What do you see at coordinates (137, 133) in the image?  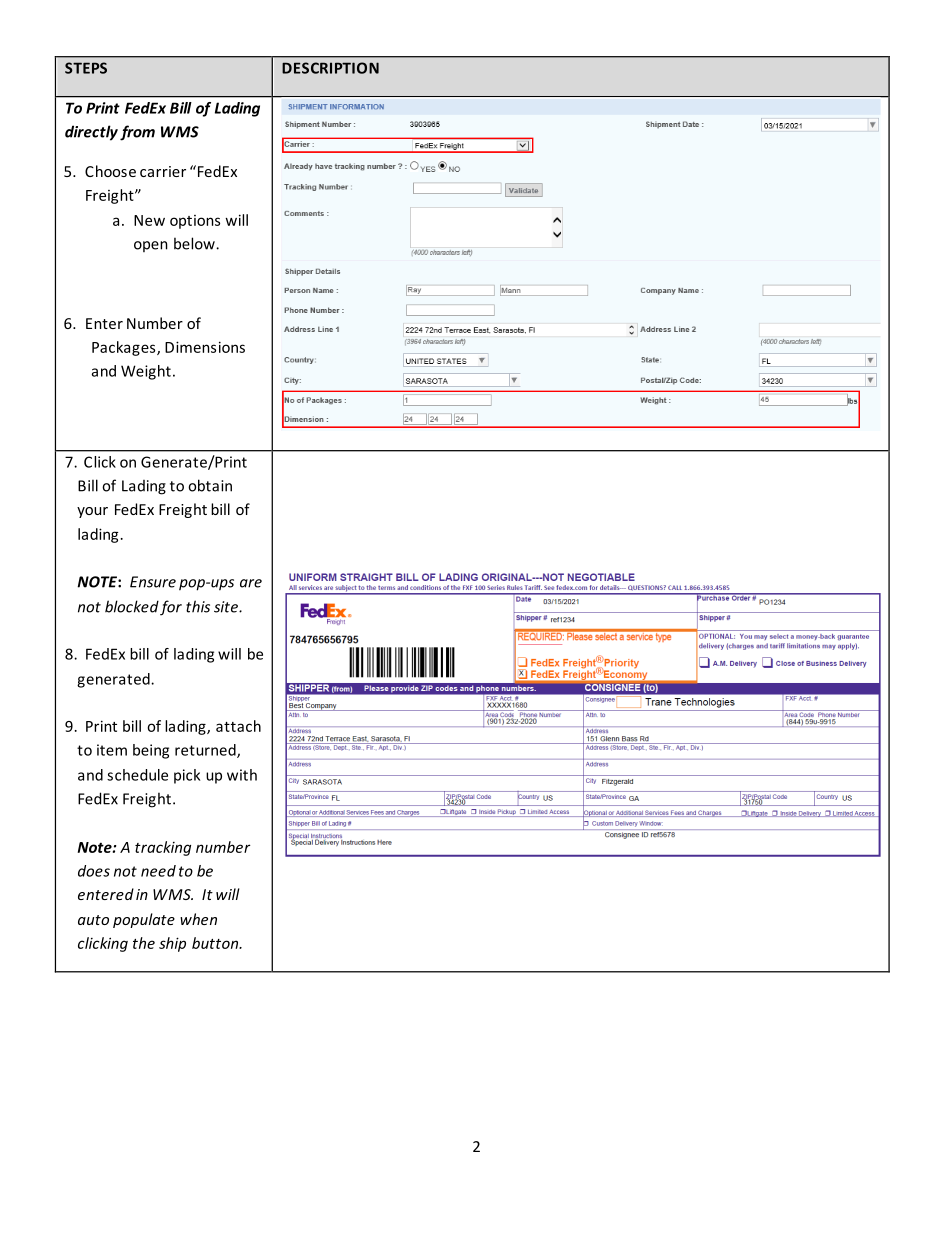 I see `from` at bounding box center [137, 133].
